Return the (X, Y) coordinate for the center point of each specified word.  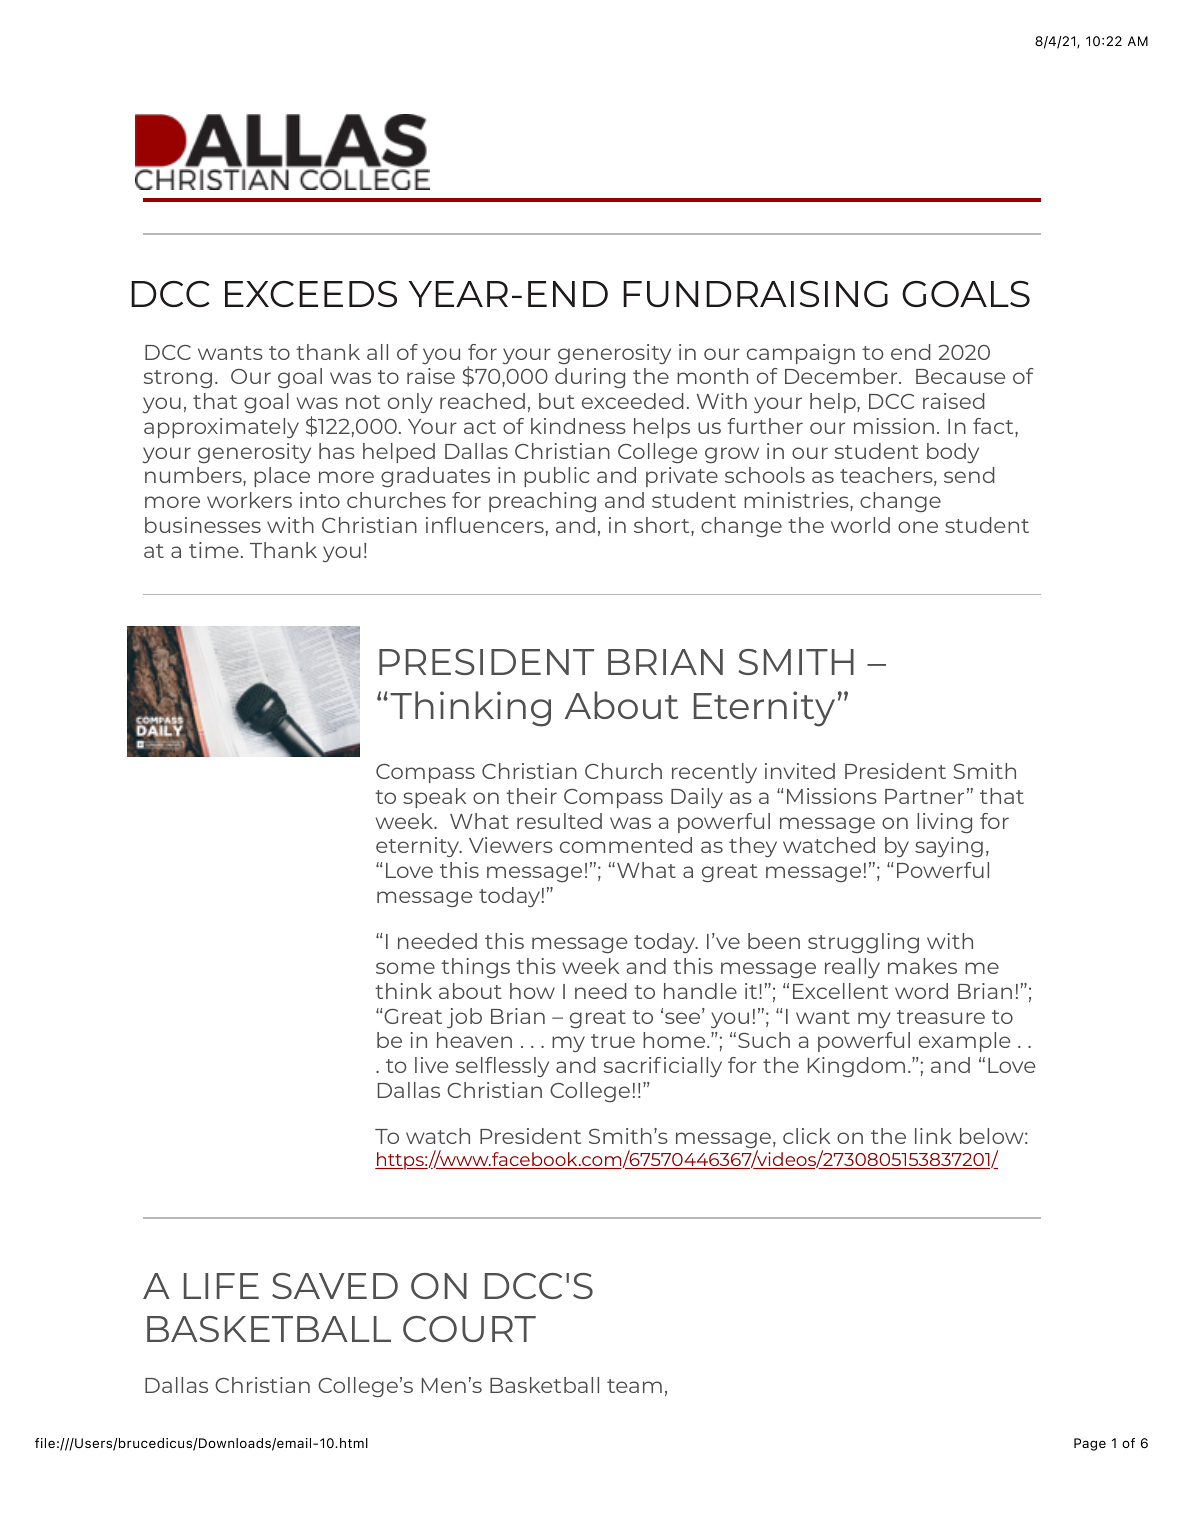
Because (960, 376)
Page (1090, 1444)
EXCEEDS (311, 294)
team (634, 1386)
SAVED (335, 1286)
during (590, 378)
